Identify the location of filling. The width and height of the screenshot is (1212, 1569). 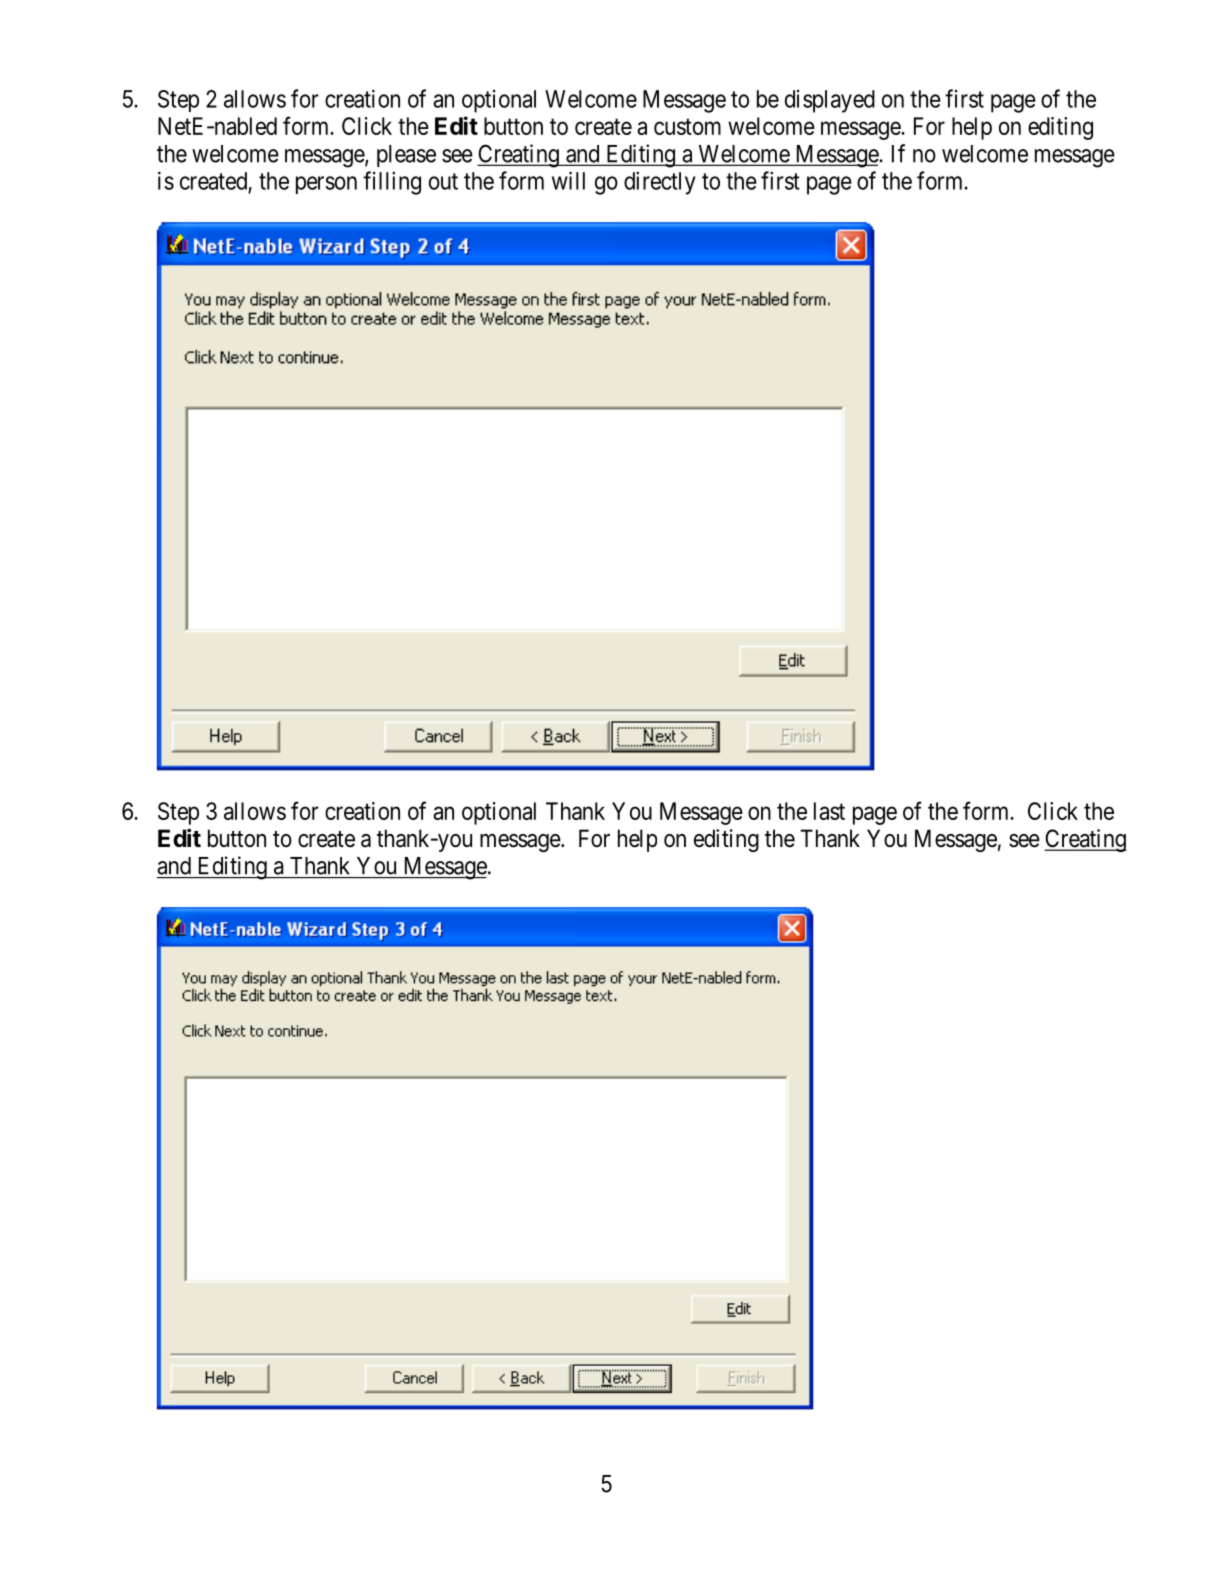
(392, 183).
